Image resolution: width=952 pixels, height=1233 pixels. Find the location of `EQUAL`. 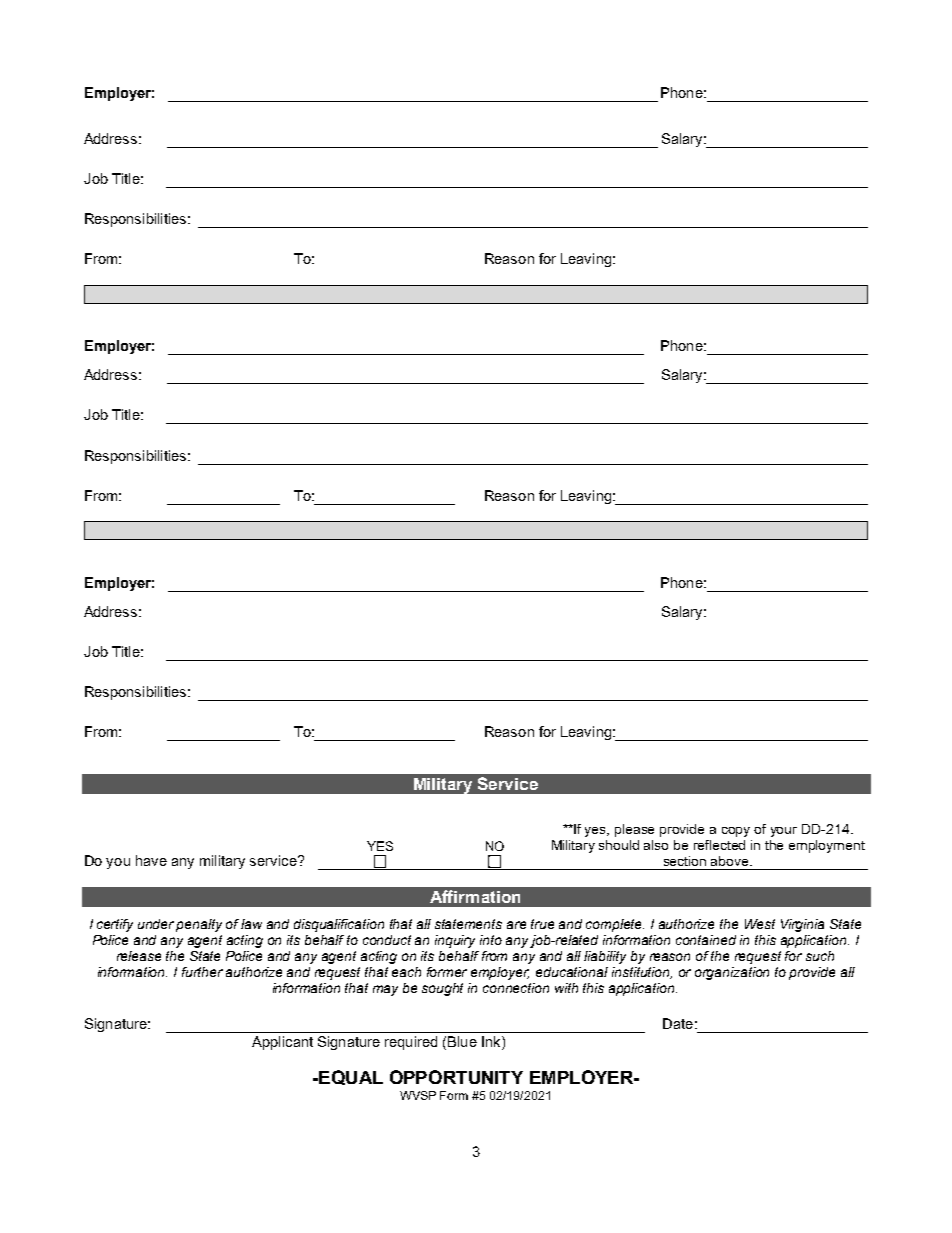

EQUAL is located at coordinates (350, 1077).
